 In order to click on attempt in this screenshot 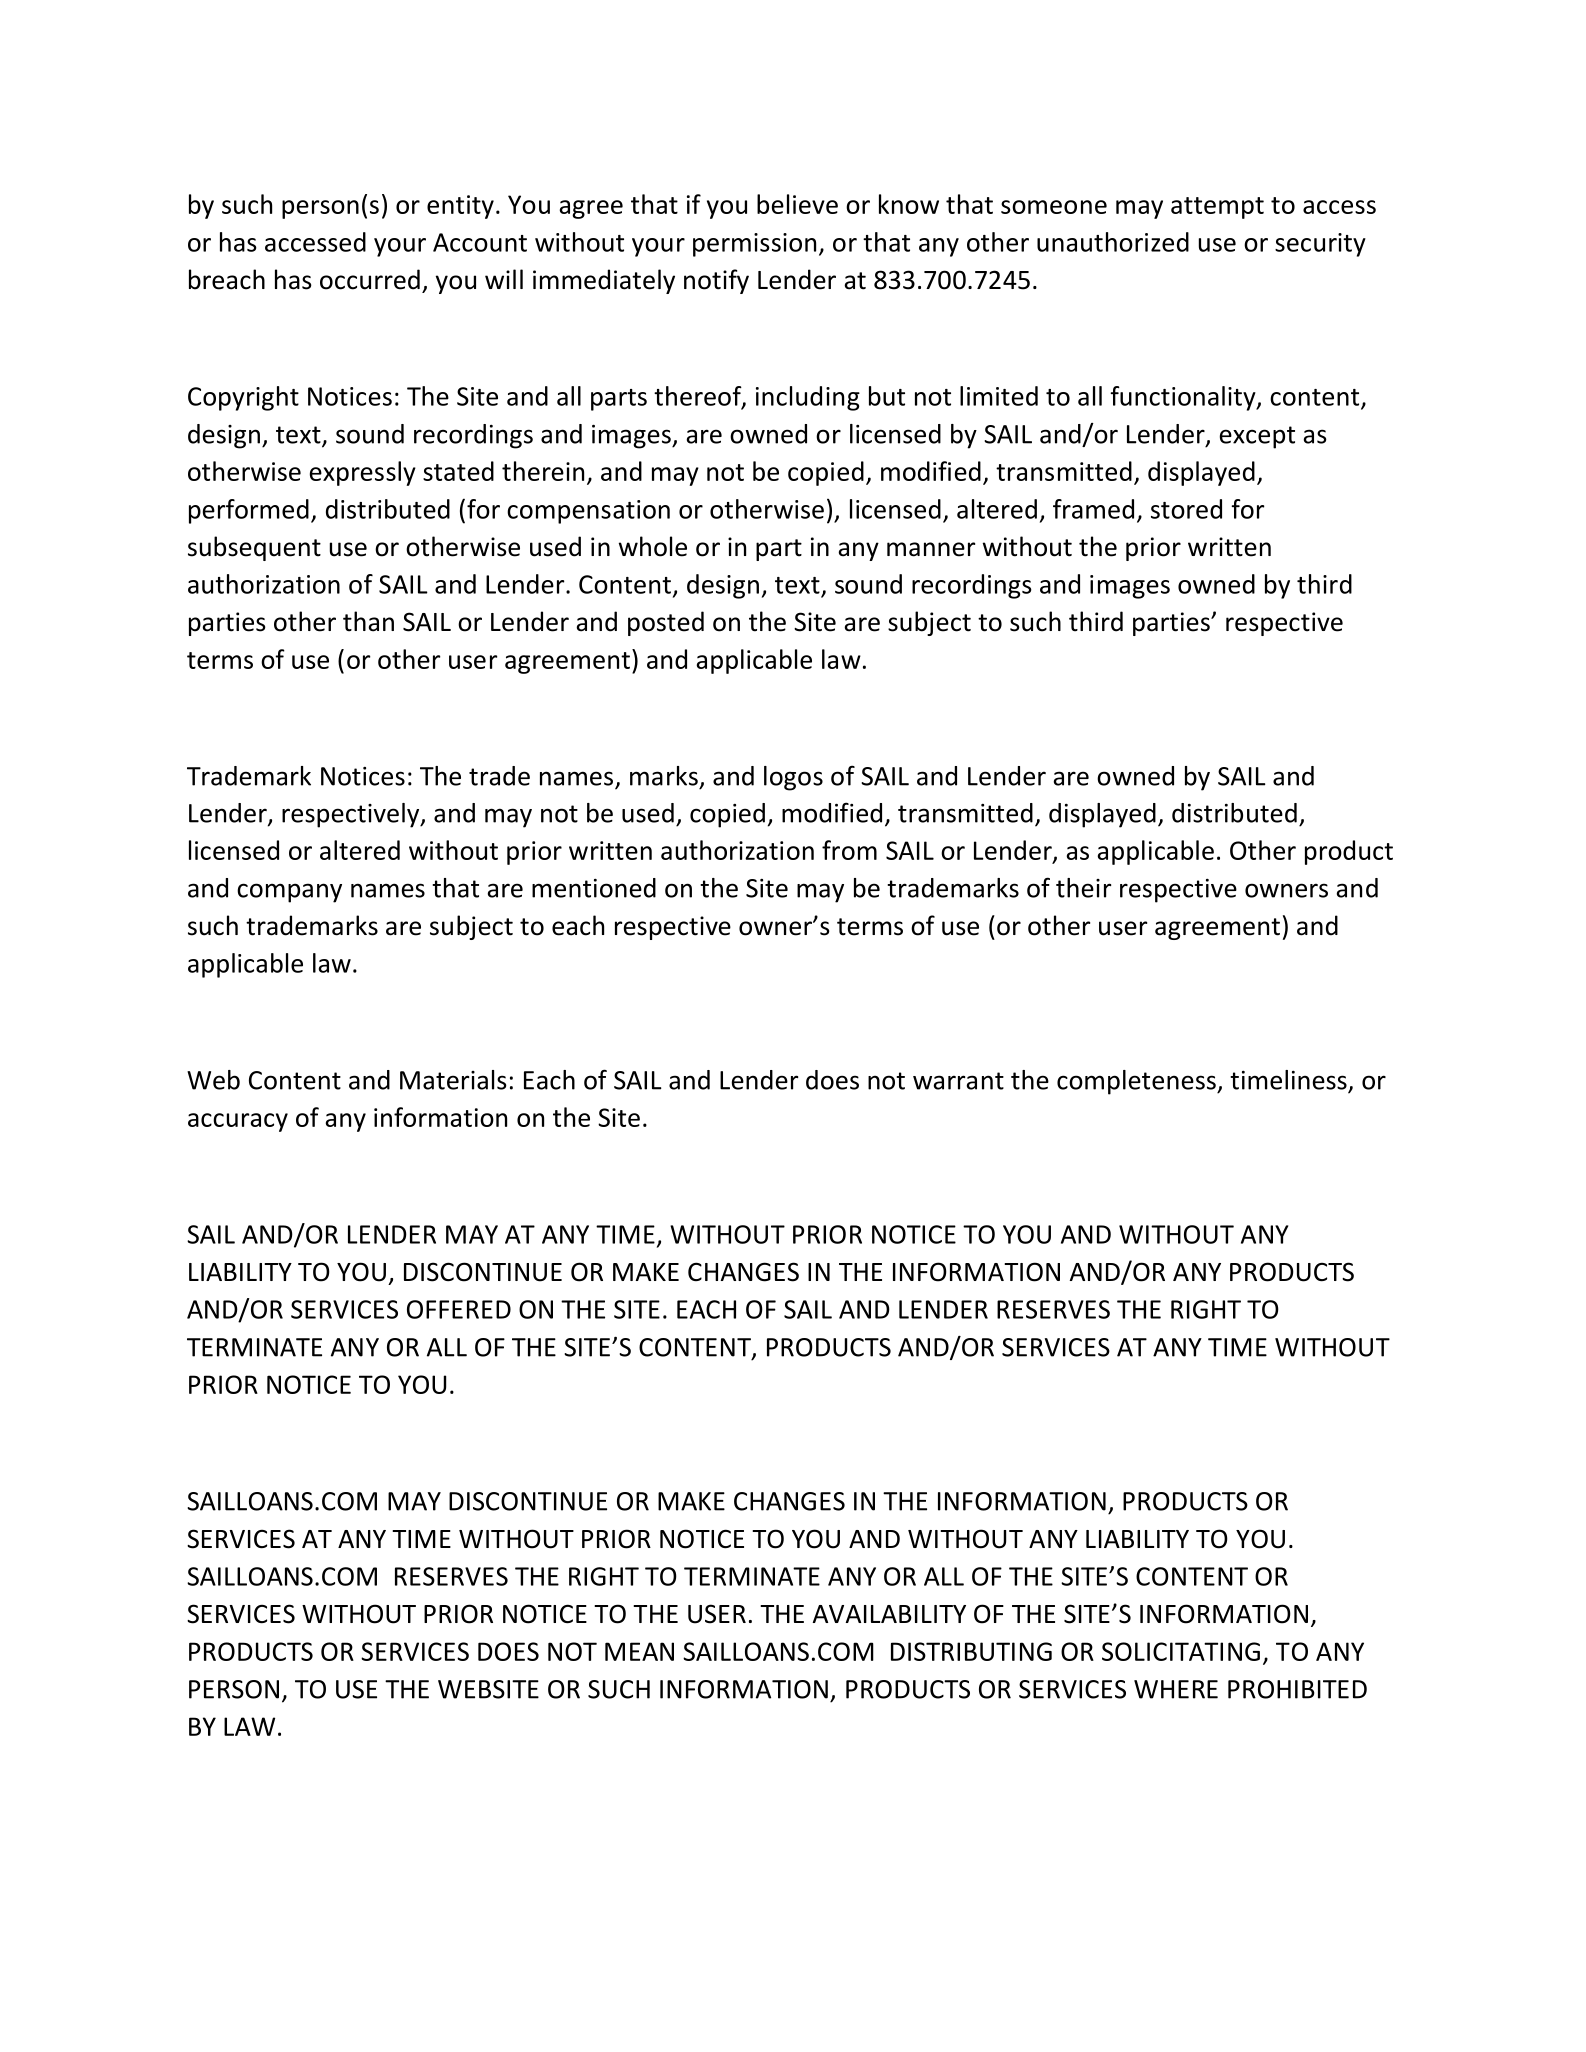, I will do `click(1217, 208)`.
